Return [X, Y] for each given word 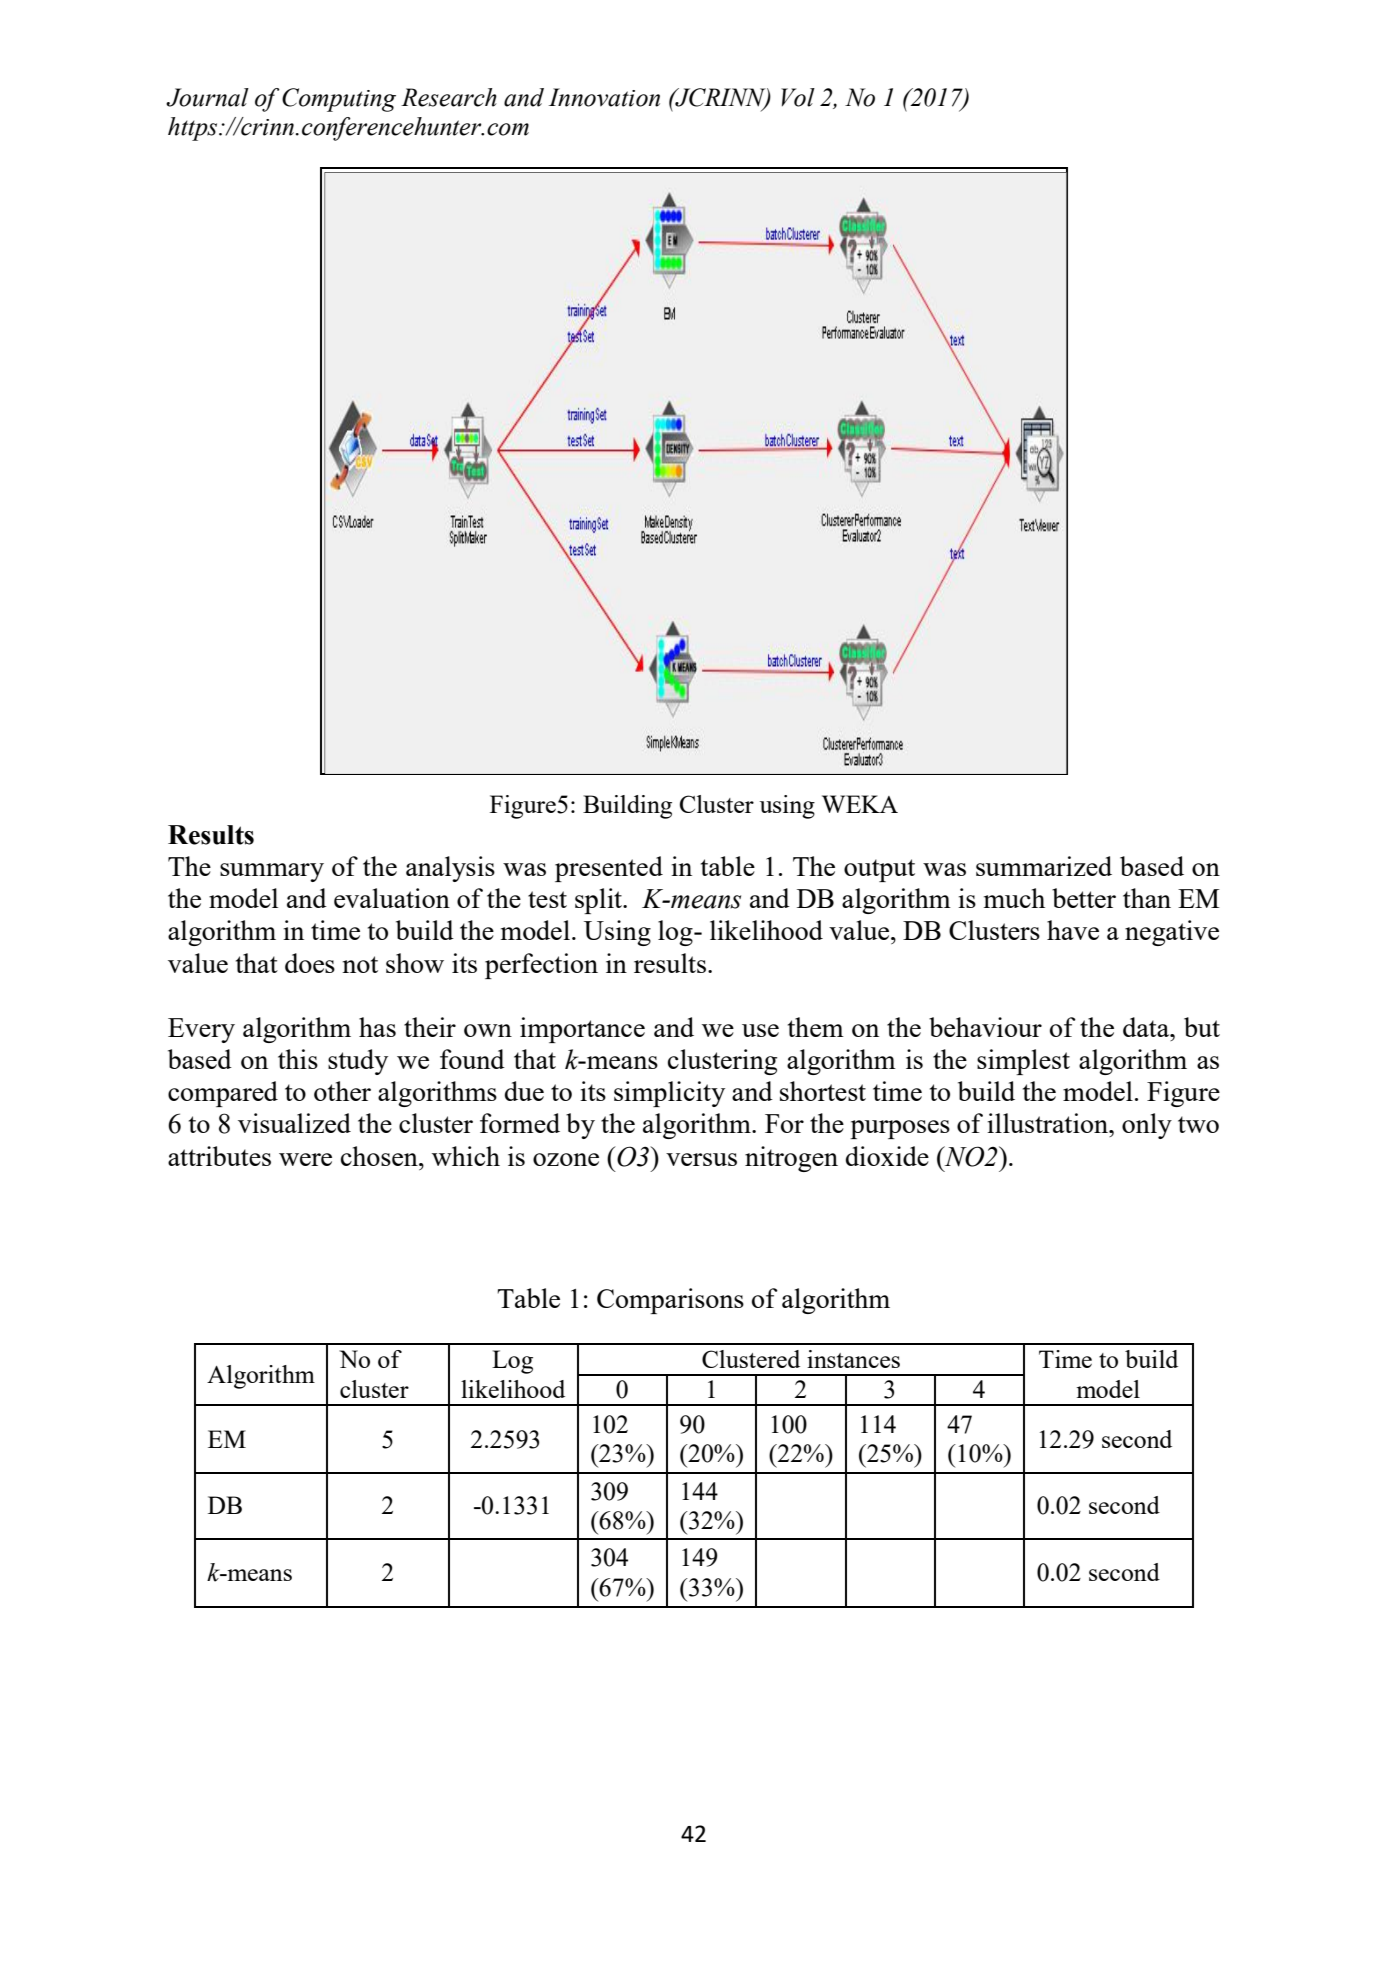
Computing [339, 100]
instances [853, 1359]
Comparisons [670, 1301]
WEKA [860, 804]
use [760, 1030]
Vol [798, 97]
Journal [207, 97]
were [305, 1159]
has [377, 1027]
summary [272, 872]
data [1147, 1027]
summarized [1044, 866]
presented [609, 869]
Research [449, 97]
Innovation [604, 97]
